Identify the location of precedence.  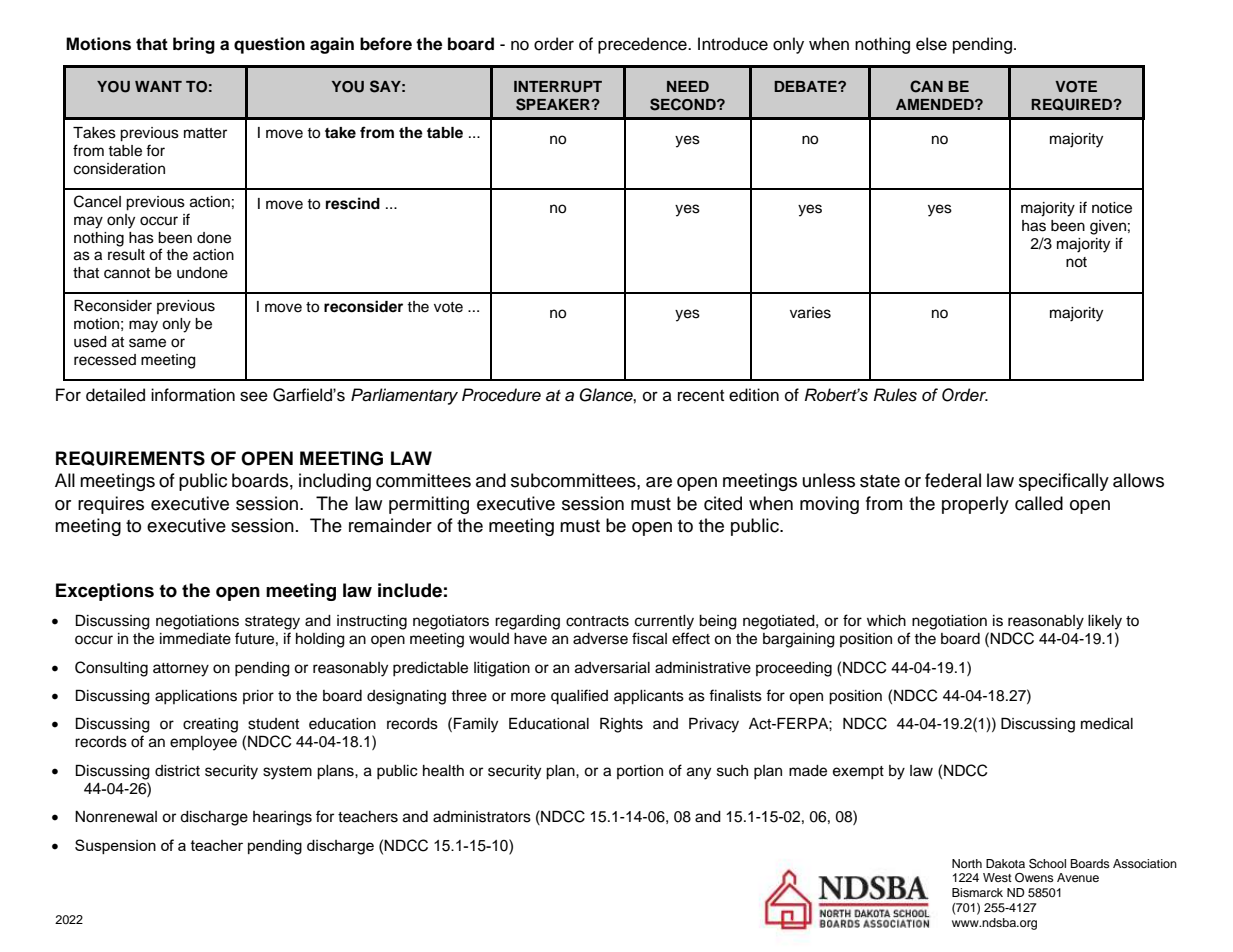
(643, 45).
